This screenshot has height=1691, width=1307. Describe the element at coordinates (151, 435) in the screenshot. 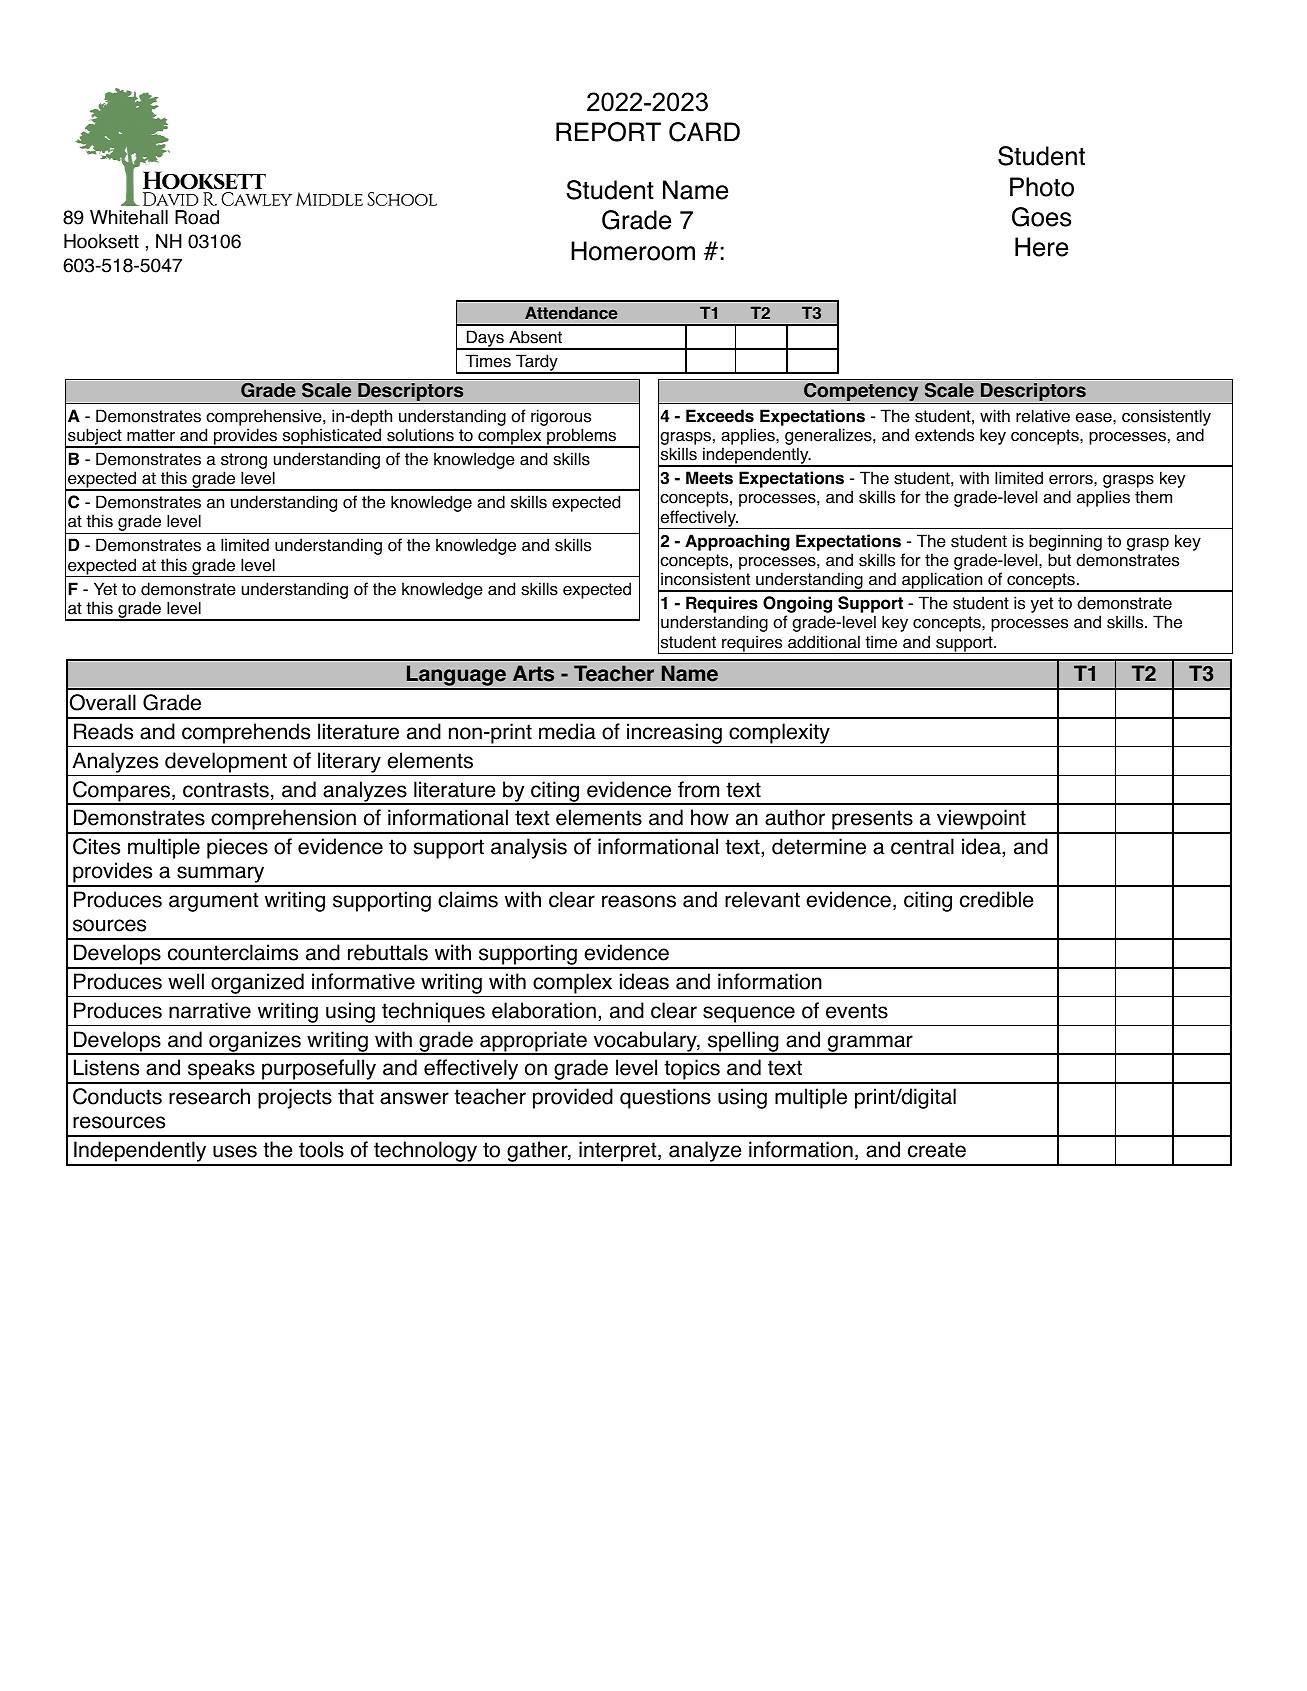

I see `matter` at that location.
